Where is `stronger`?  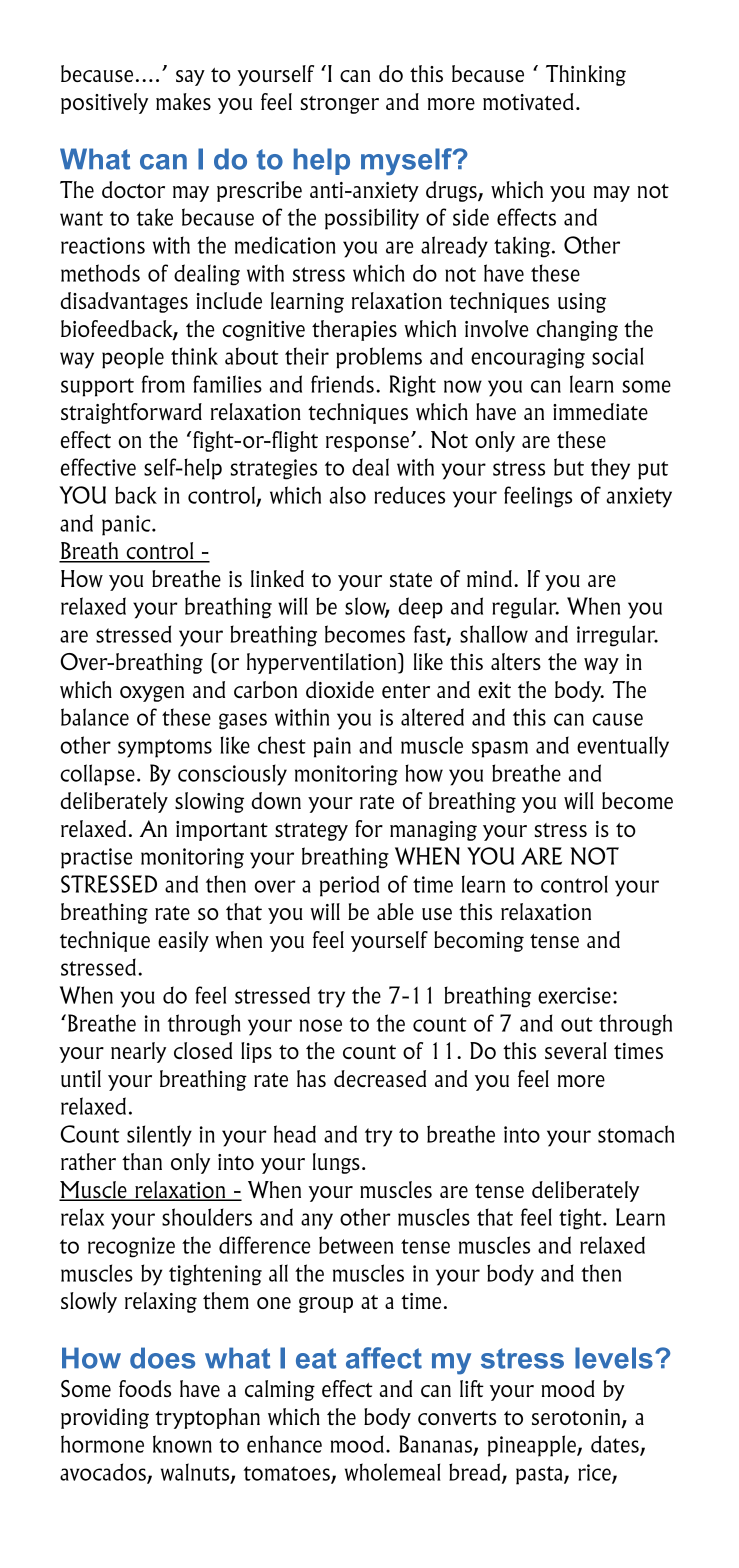 stronger is located at coordinates (340, 105).
